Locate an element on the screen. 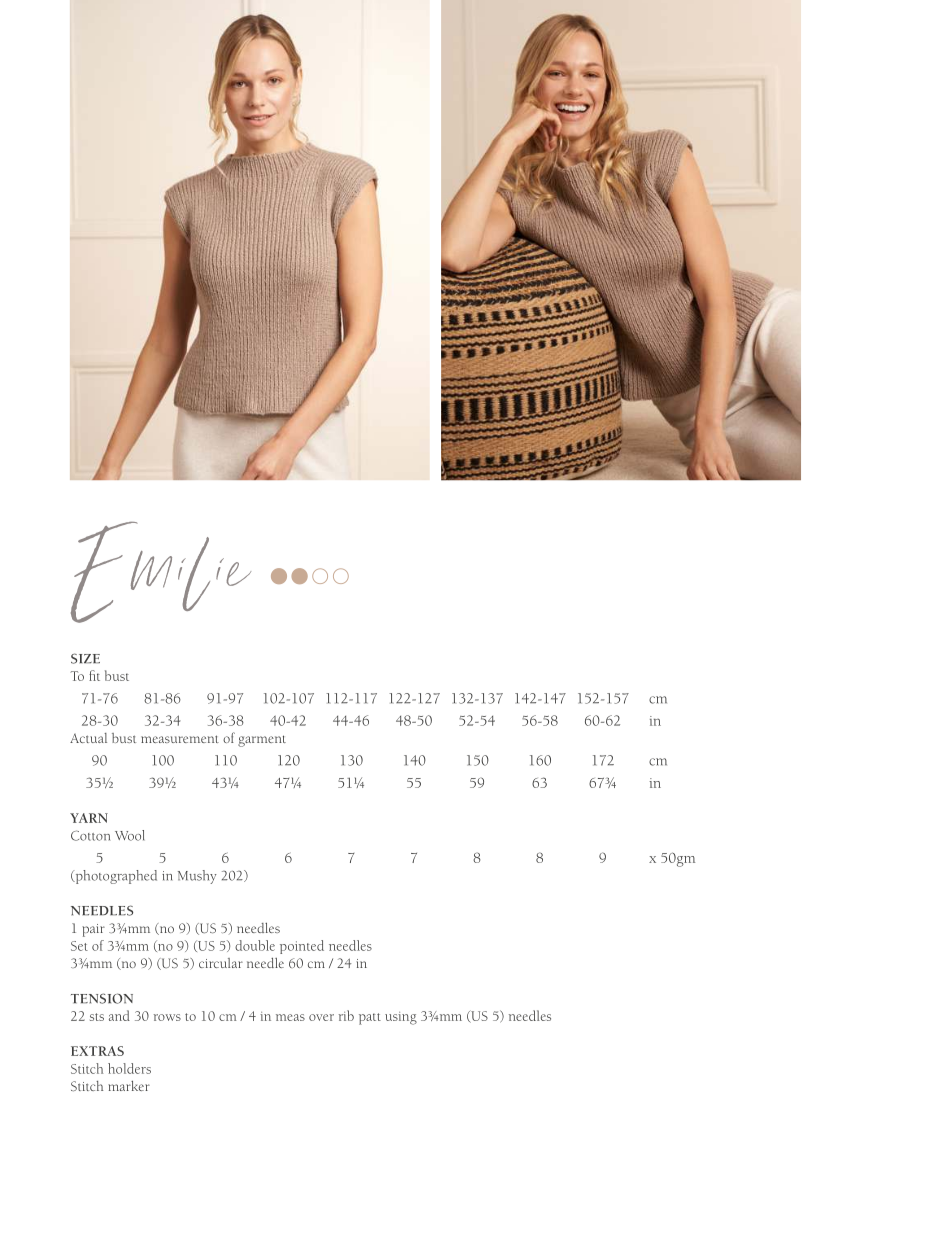 The image size is (952, 1243). SIZE is located at coordinates (85, 658).
